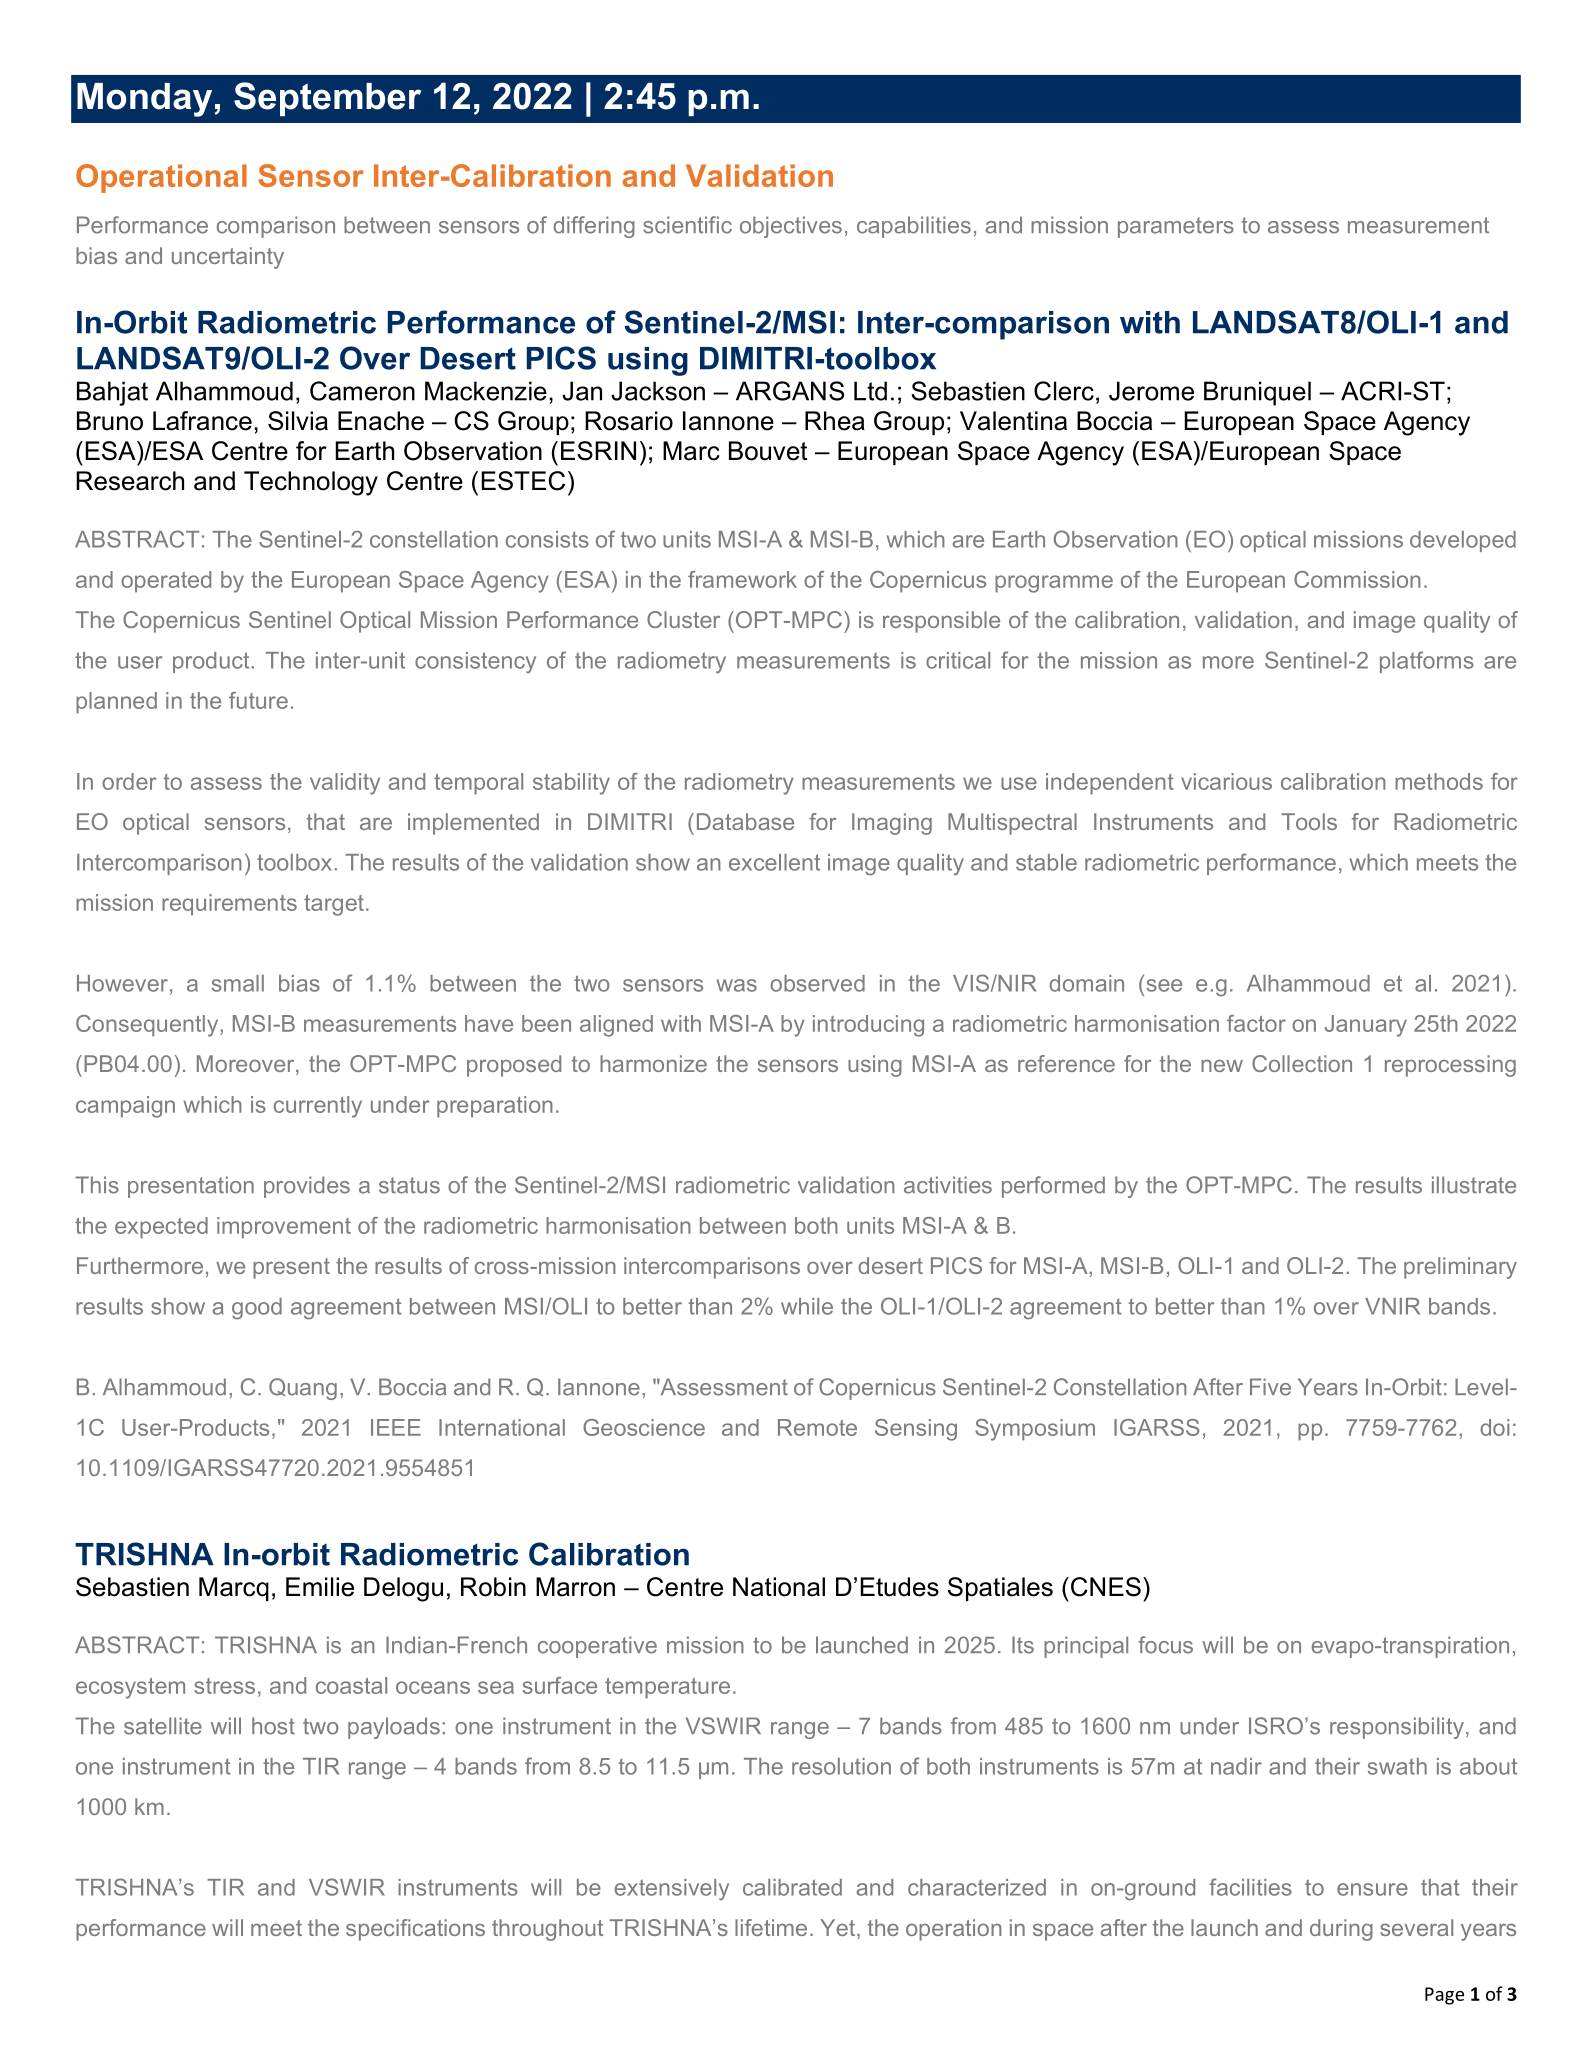 The width and height of the screenshot is (1592, 2060). What do you see at coordinates (807, 1306) in the screenshot?
I see `while` at bounding box center [807, 1306].
